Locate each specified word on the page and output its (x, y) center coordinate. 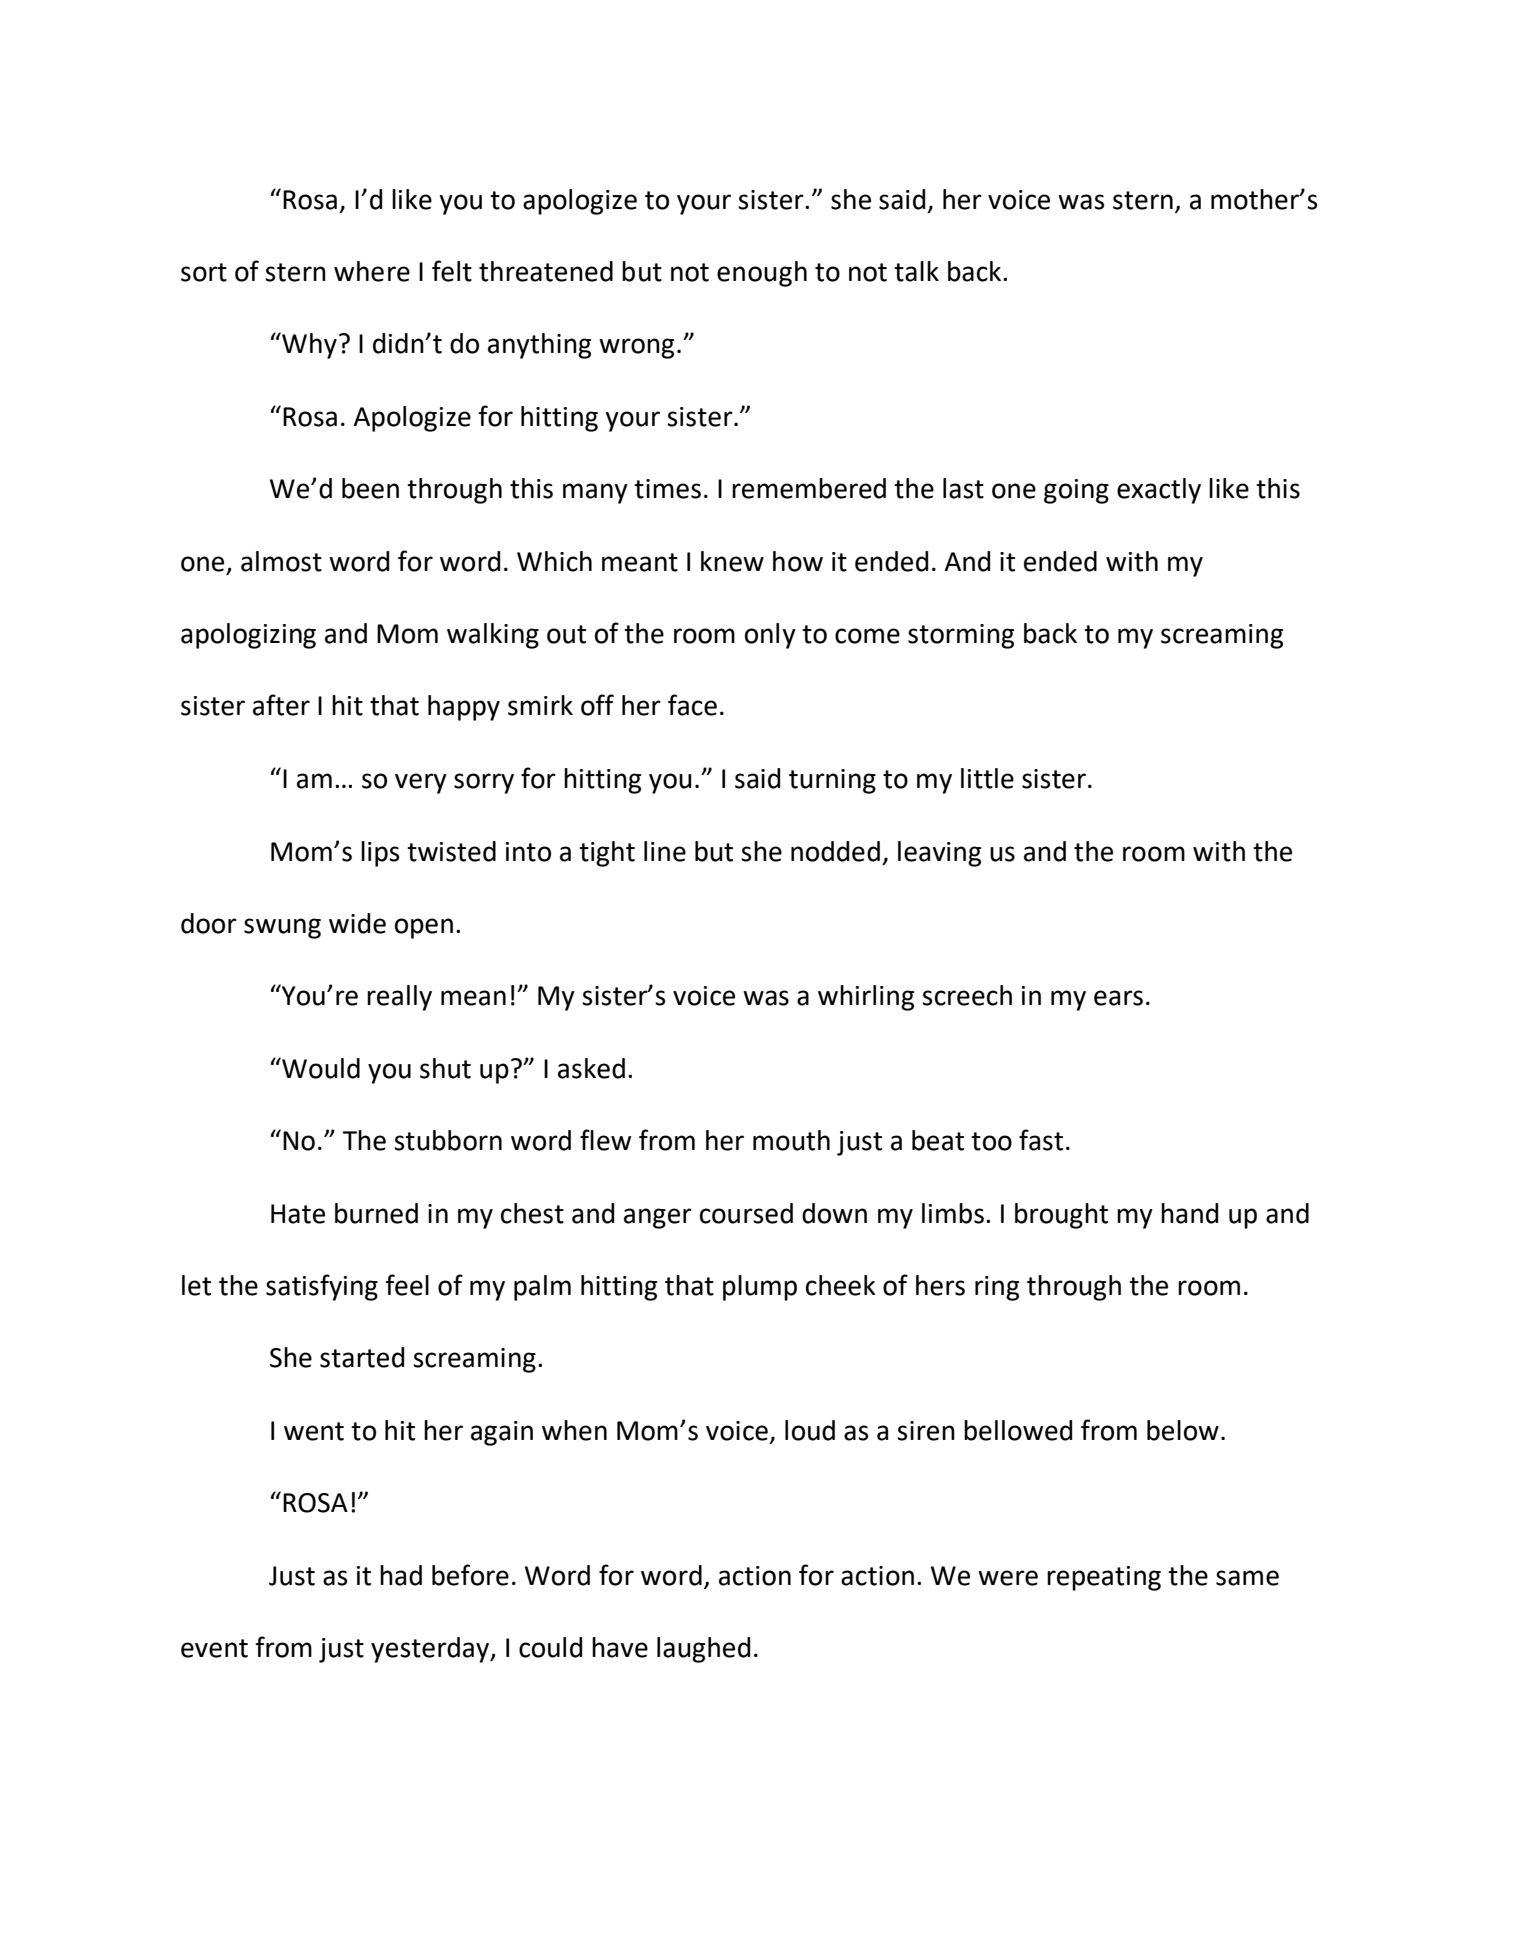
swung (282, 928)
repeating (1104, 1578)
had (401, 1575)
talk (916, 271)
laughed (703, 1650)
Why (308, 345)
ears (1118, 998)
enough (762, 274)
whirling (866, 998)
